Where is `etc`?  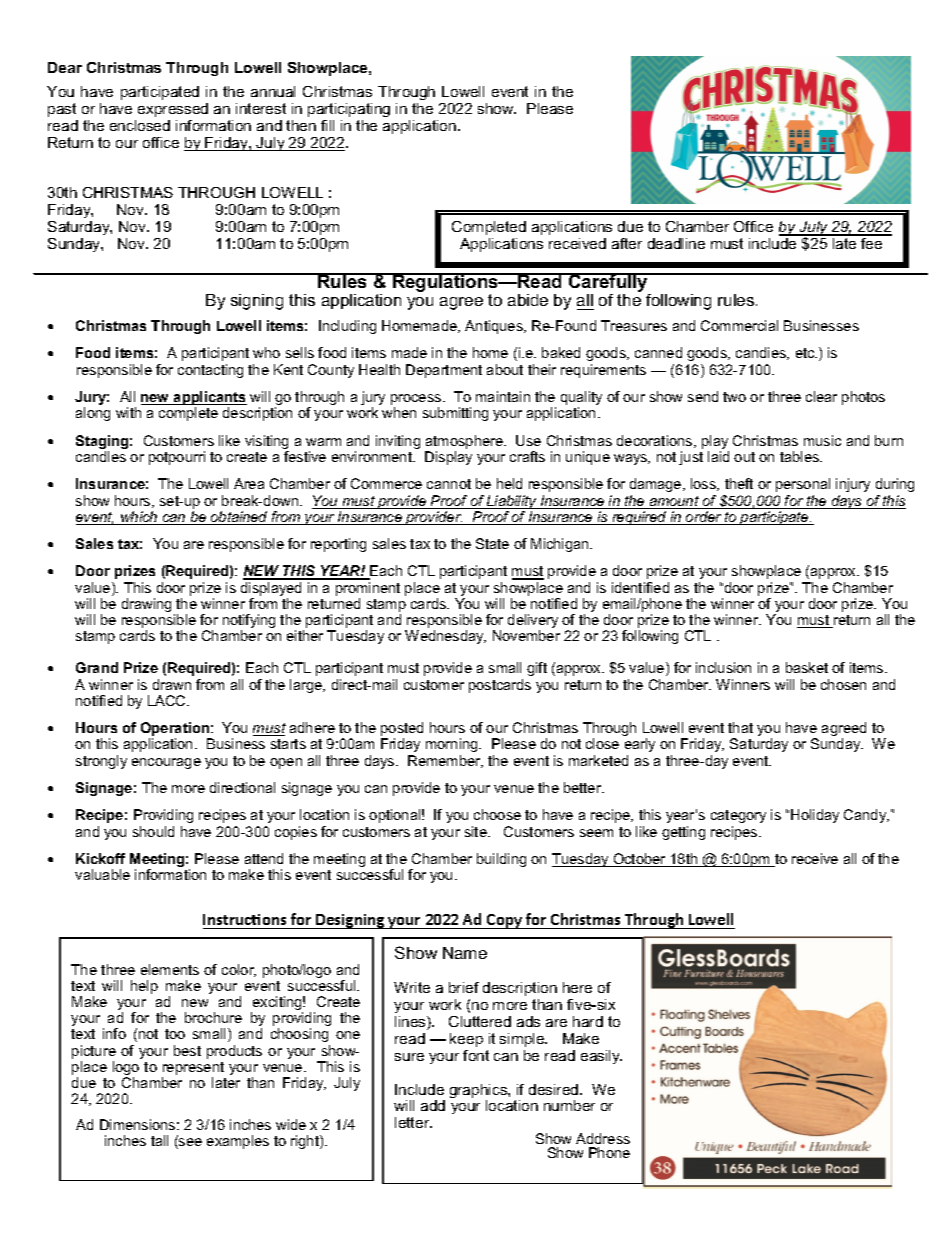
etc is located at coordinates (806, 353).
